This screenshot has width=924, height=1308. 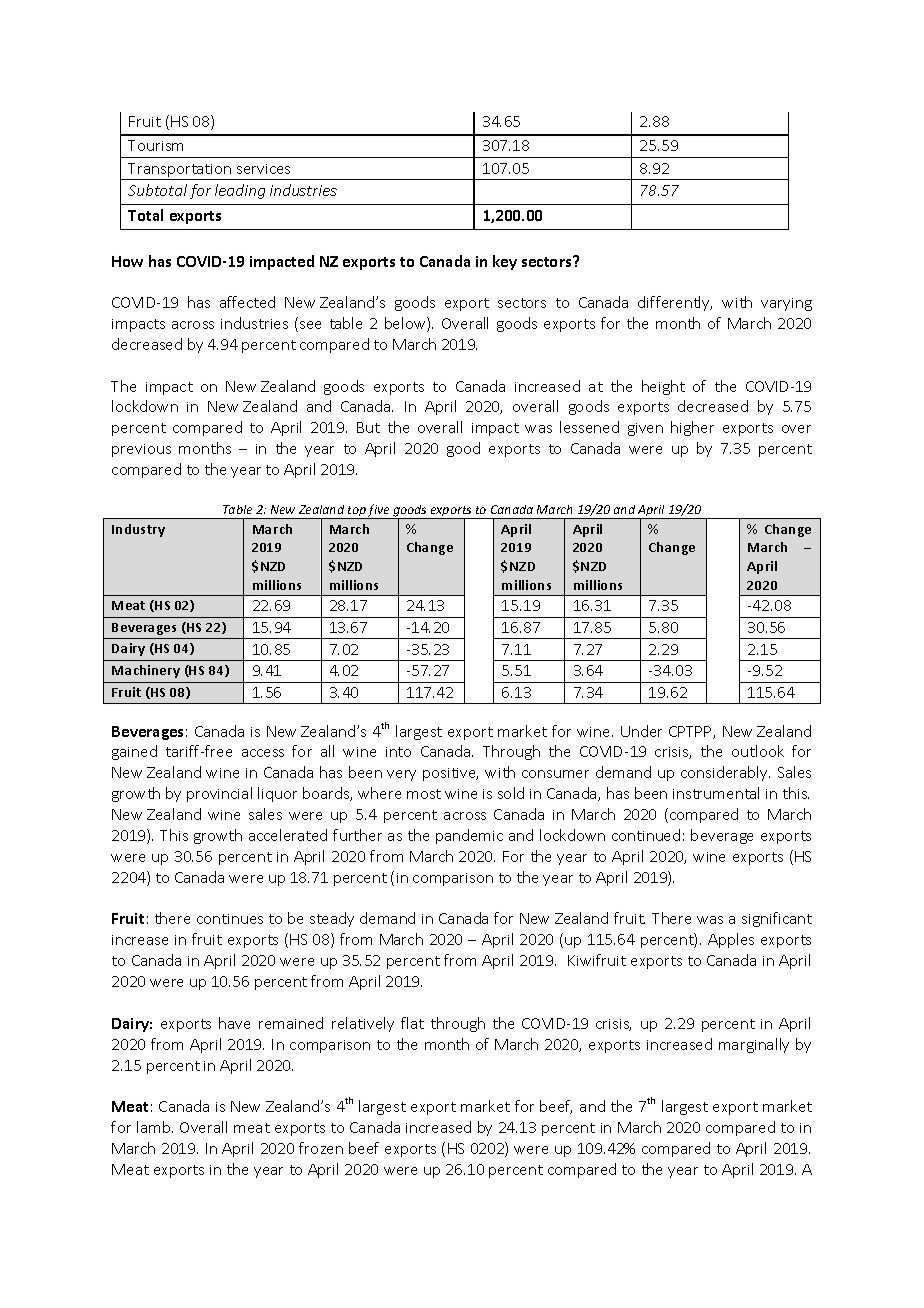 What do you see at coordinates (675, 303) in the screenshot?
I see `differently` at bounding box center [675, 303].
